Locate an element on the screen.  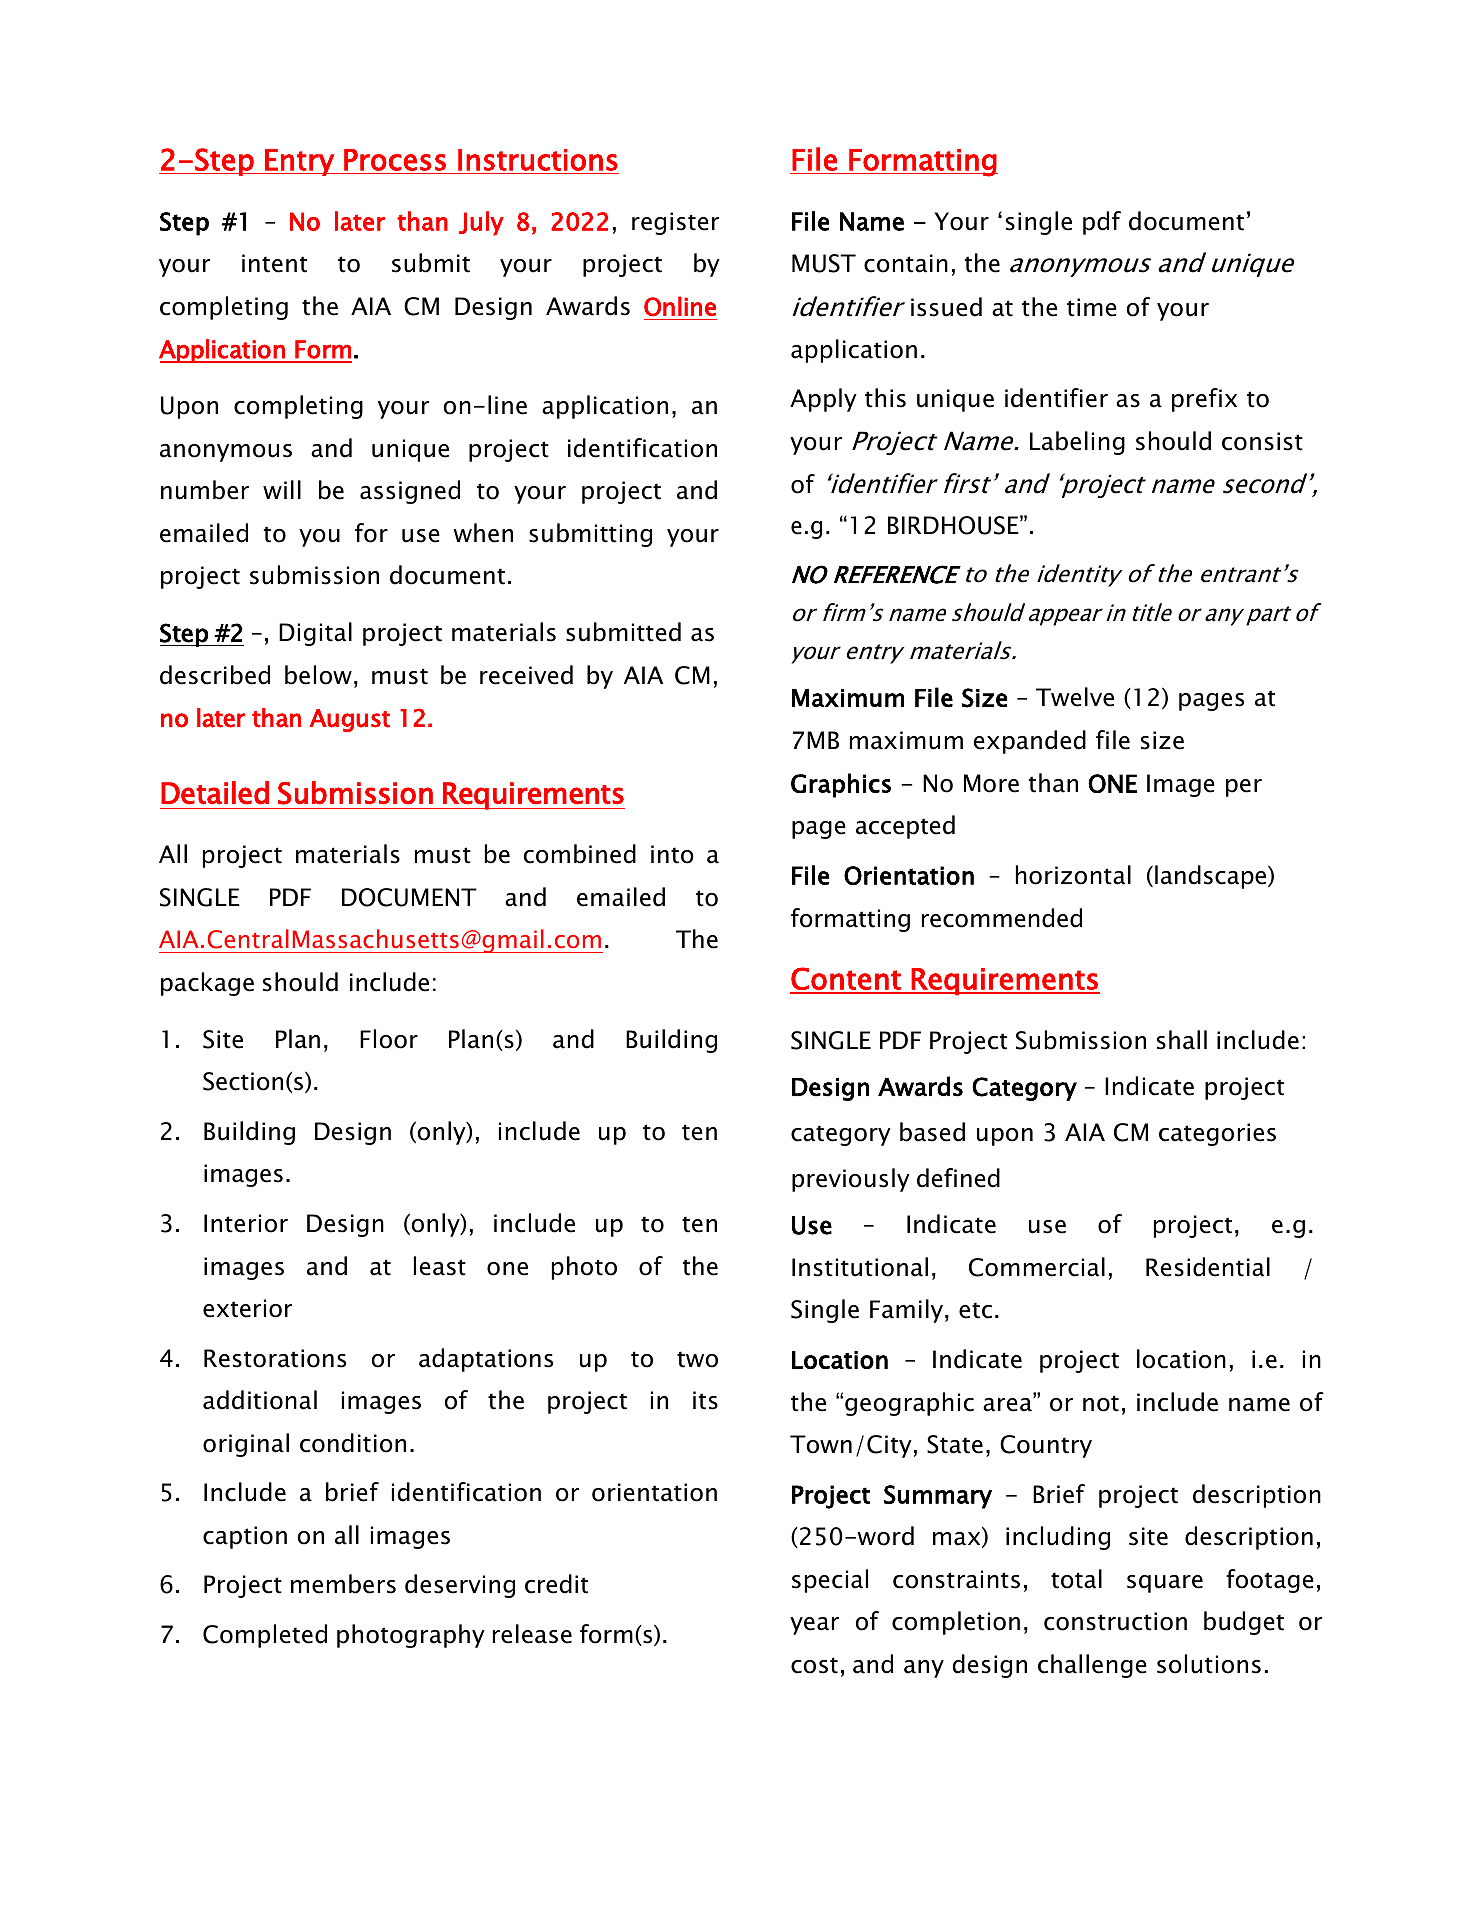
exterior is located at coordinates (247, 1308).
